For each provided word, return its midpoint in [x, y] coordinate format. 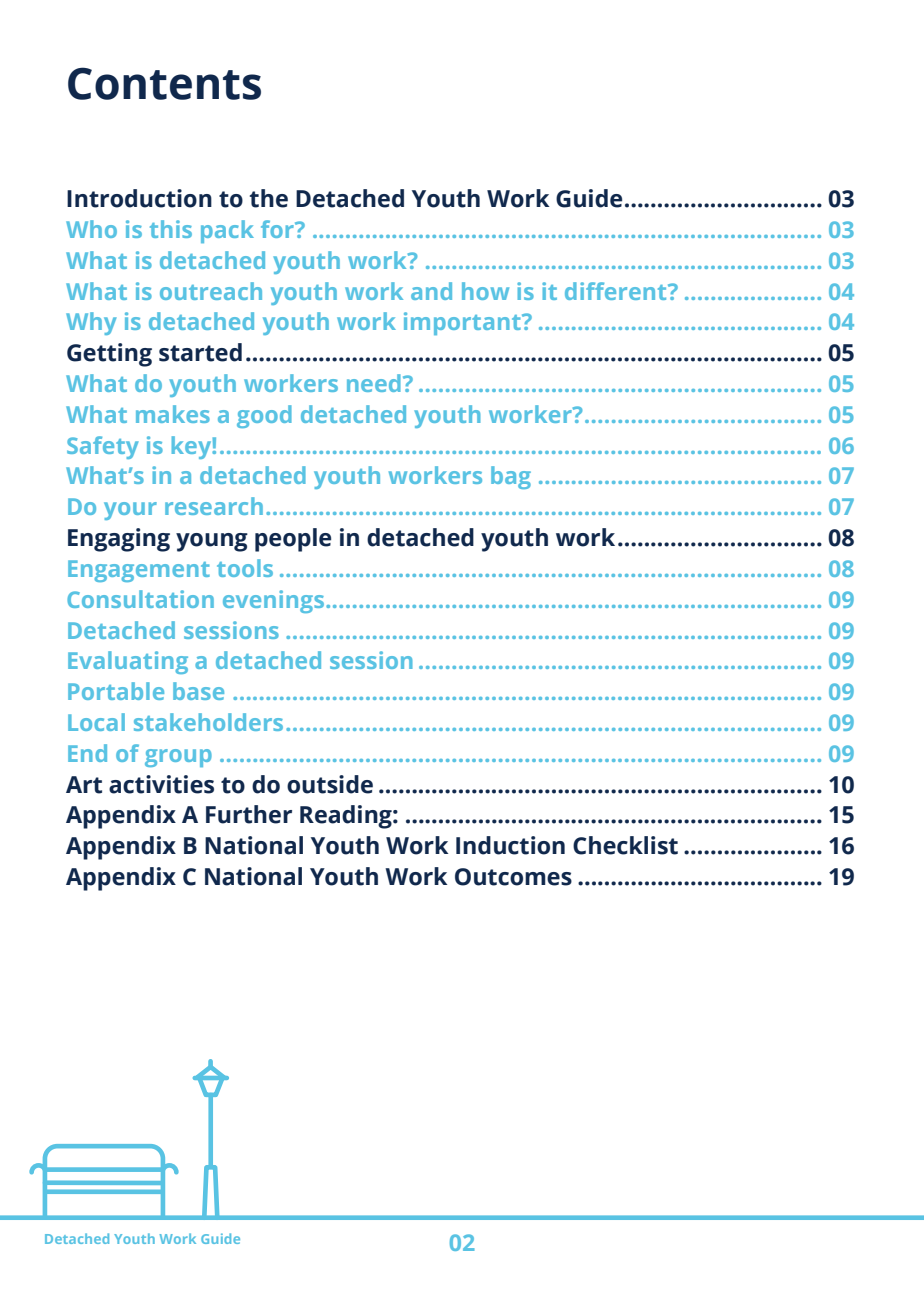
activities [161, 784]
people [293, 540]
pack [227, 231]
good [264, 416]
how [485, 291]
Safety [103, 447]
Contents [164, 83]
